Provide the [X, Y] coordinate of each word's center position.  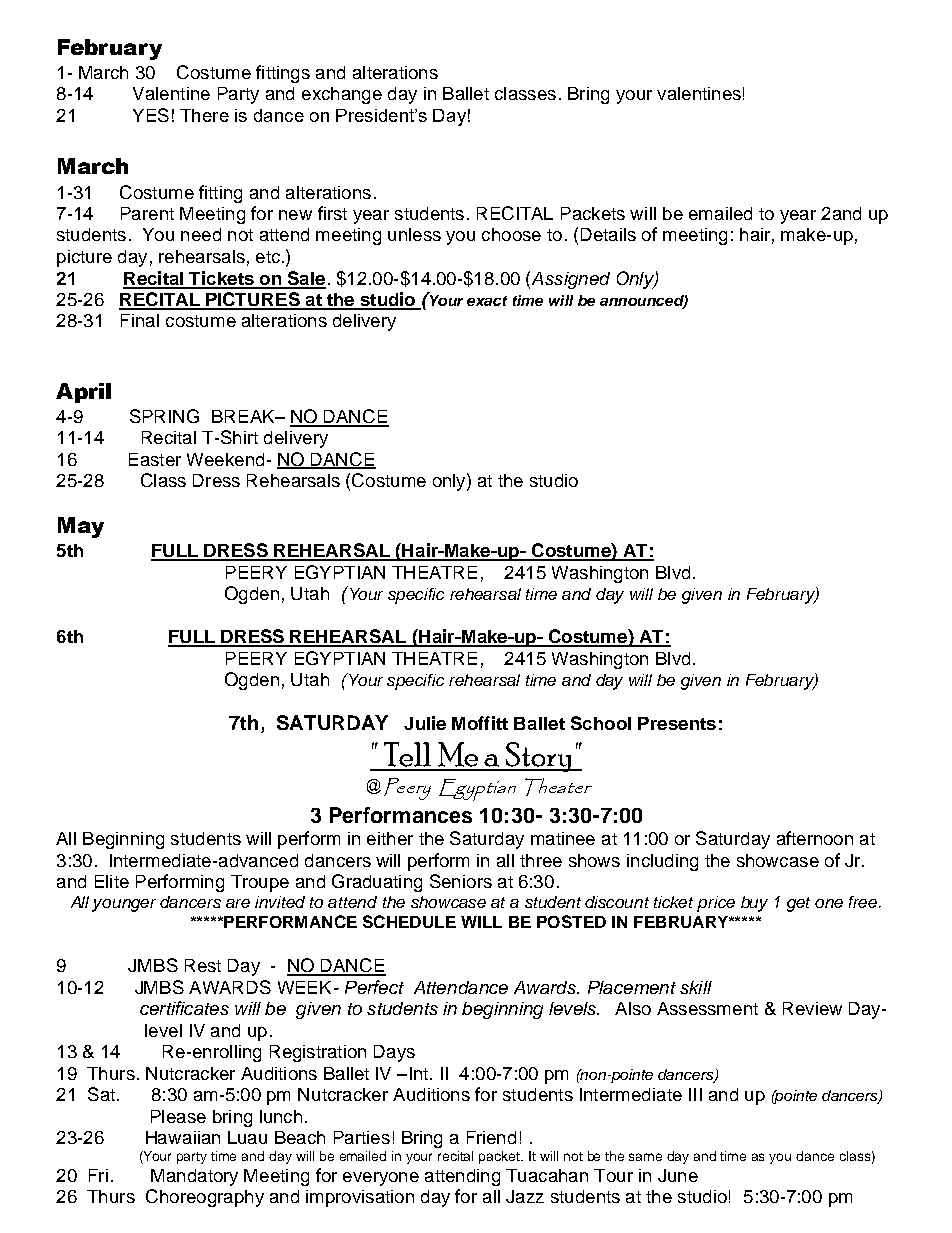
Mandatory [194, 1177]
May [81, 527]
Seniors [461, 881]
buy [754, 904]
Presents [677, 723]
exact [487, 301]
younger [124, 905]
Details [608, 234]
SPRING [164, 416]
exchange [342, 95]
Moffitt [480, 723]
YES [151, 115]
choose [511, 234]
